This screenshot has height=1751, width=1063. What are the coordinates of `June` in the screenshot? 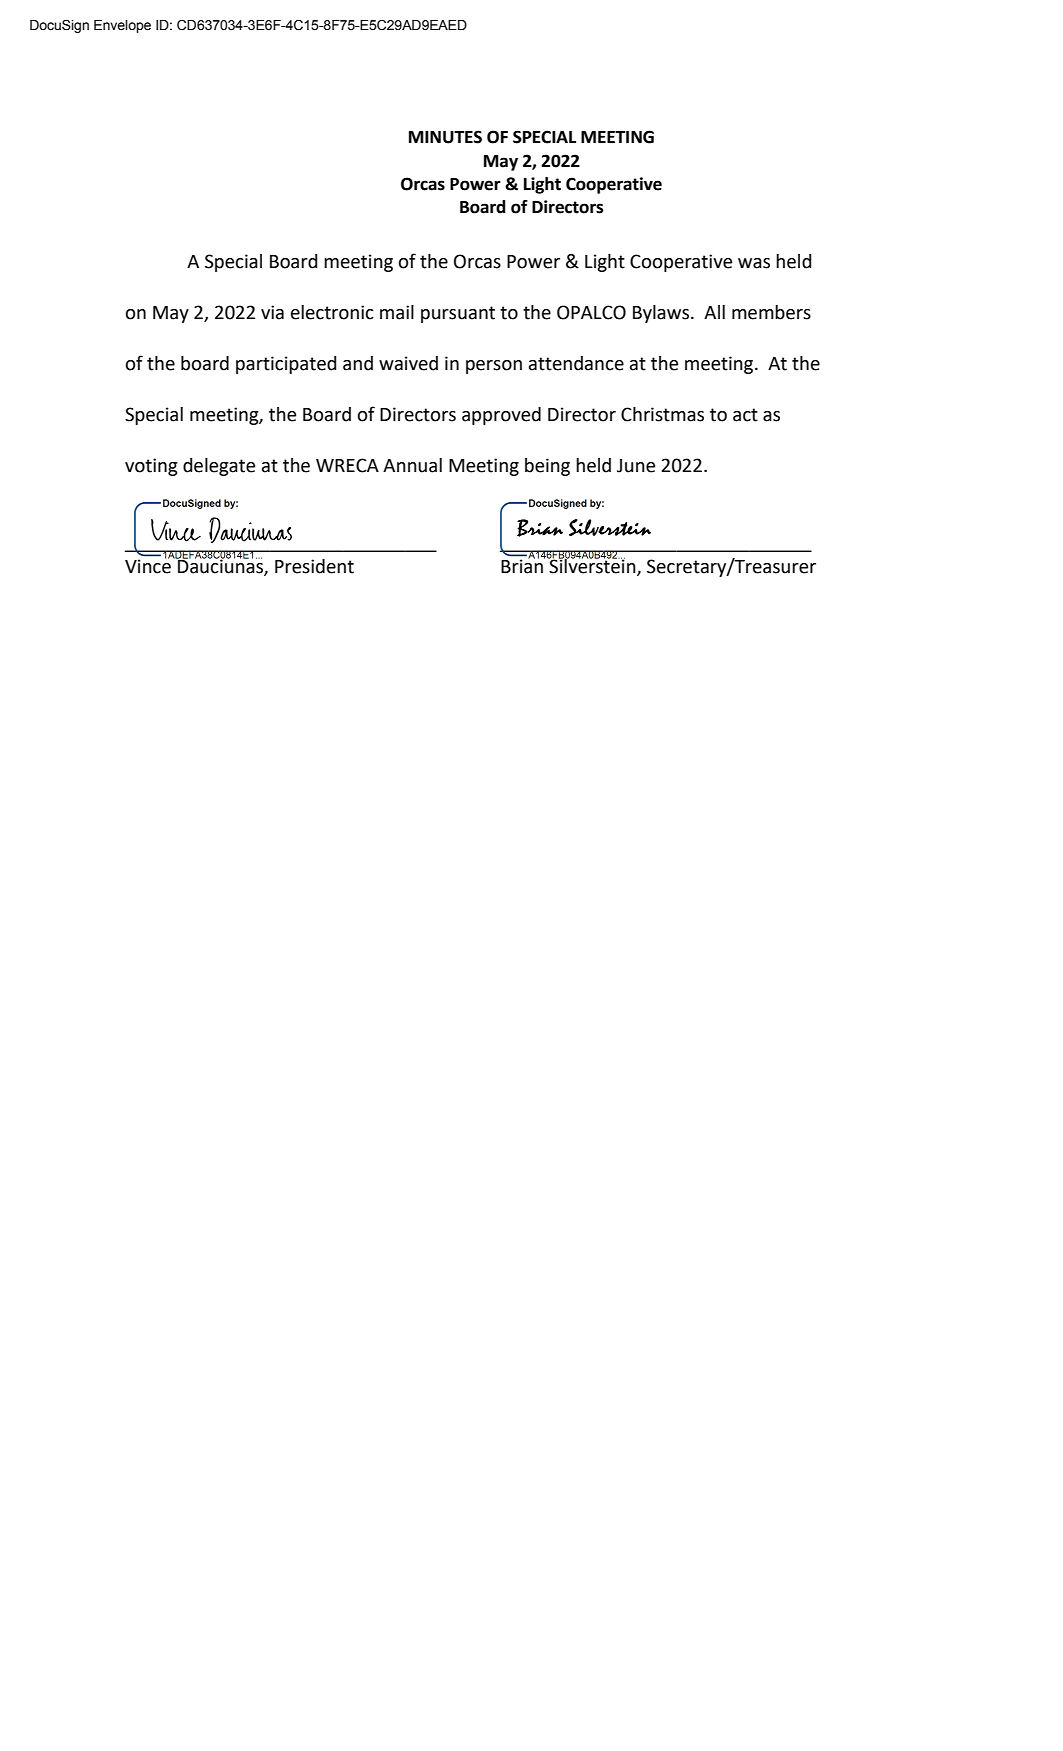 It's located at (636, 466).
